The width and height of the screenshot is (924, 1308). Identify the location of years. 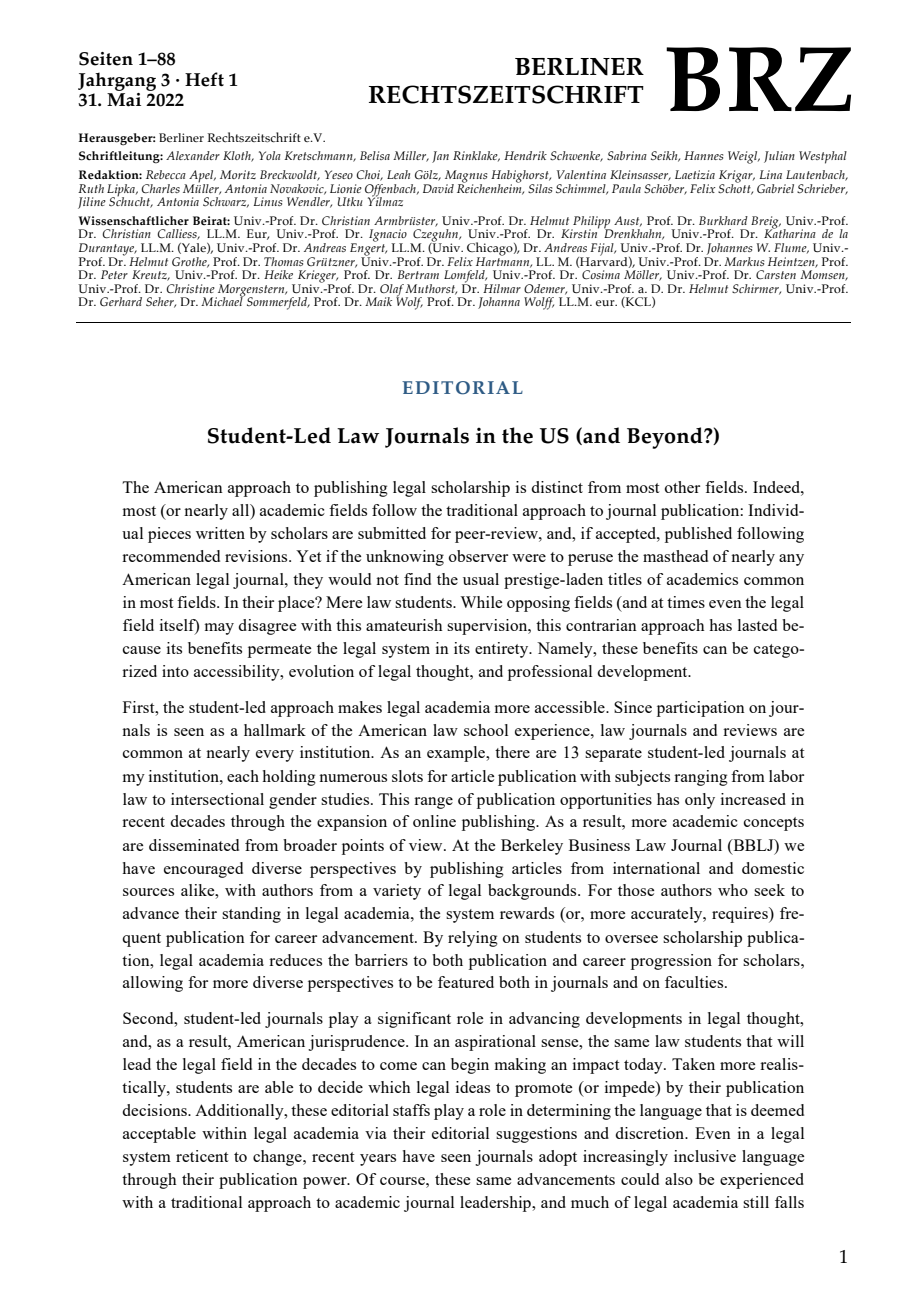
(378, 1160).
